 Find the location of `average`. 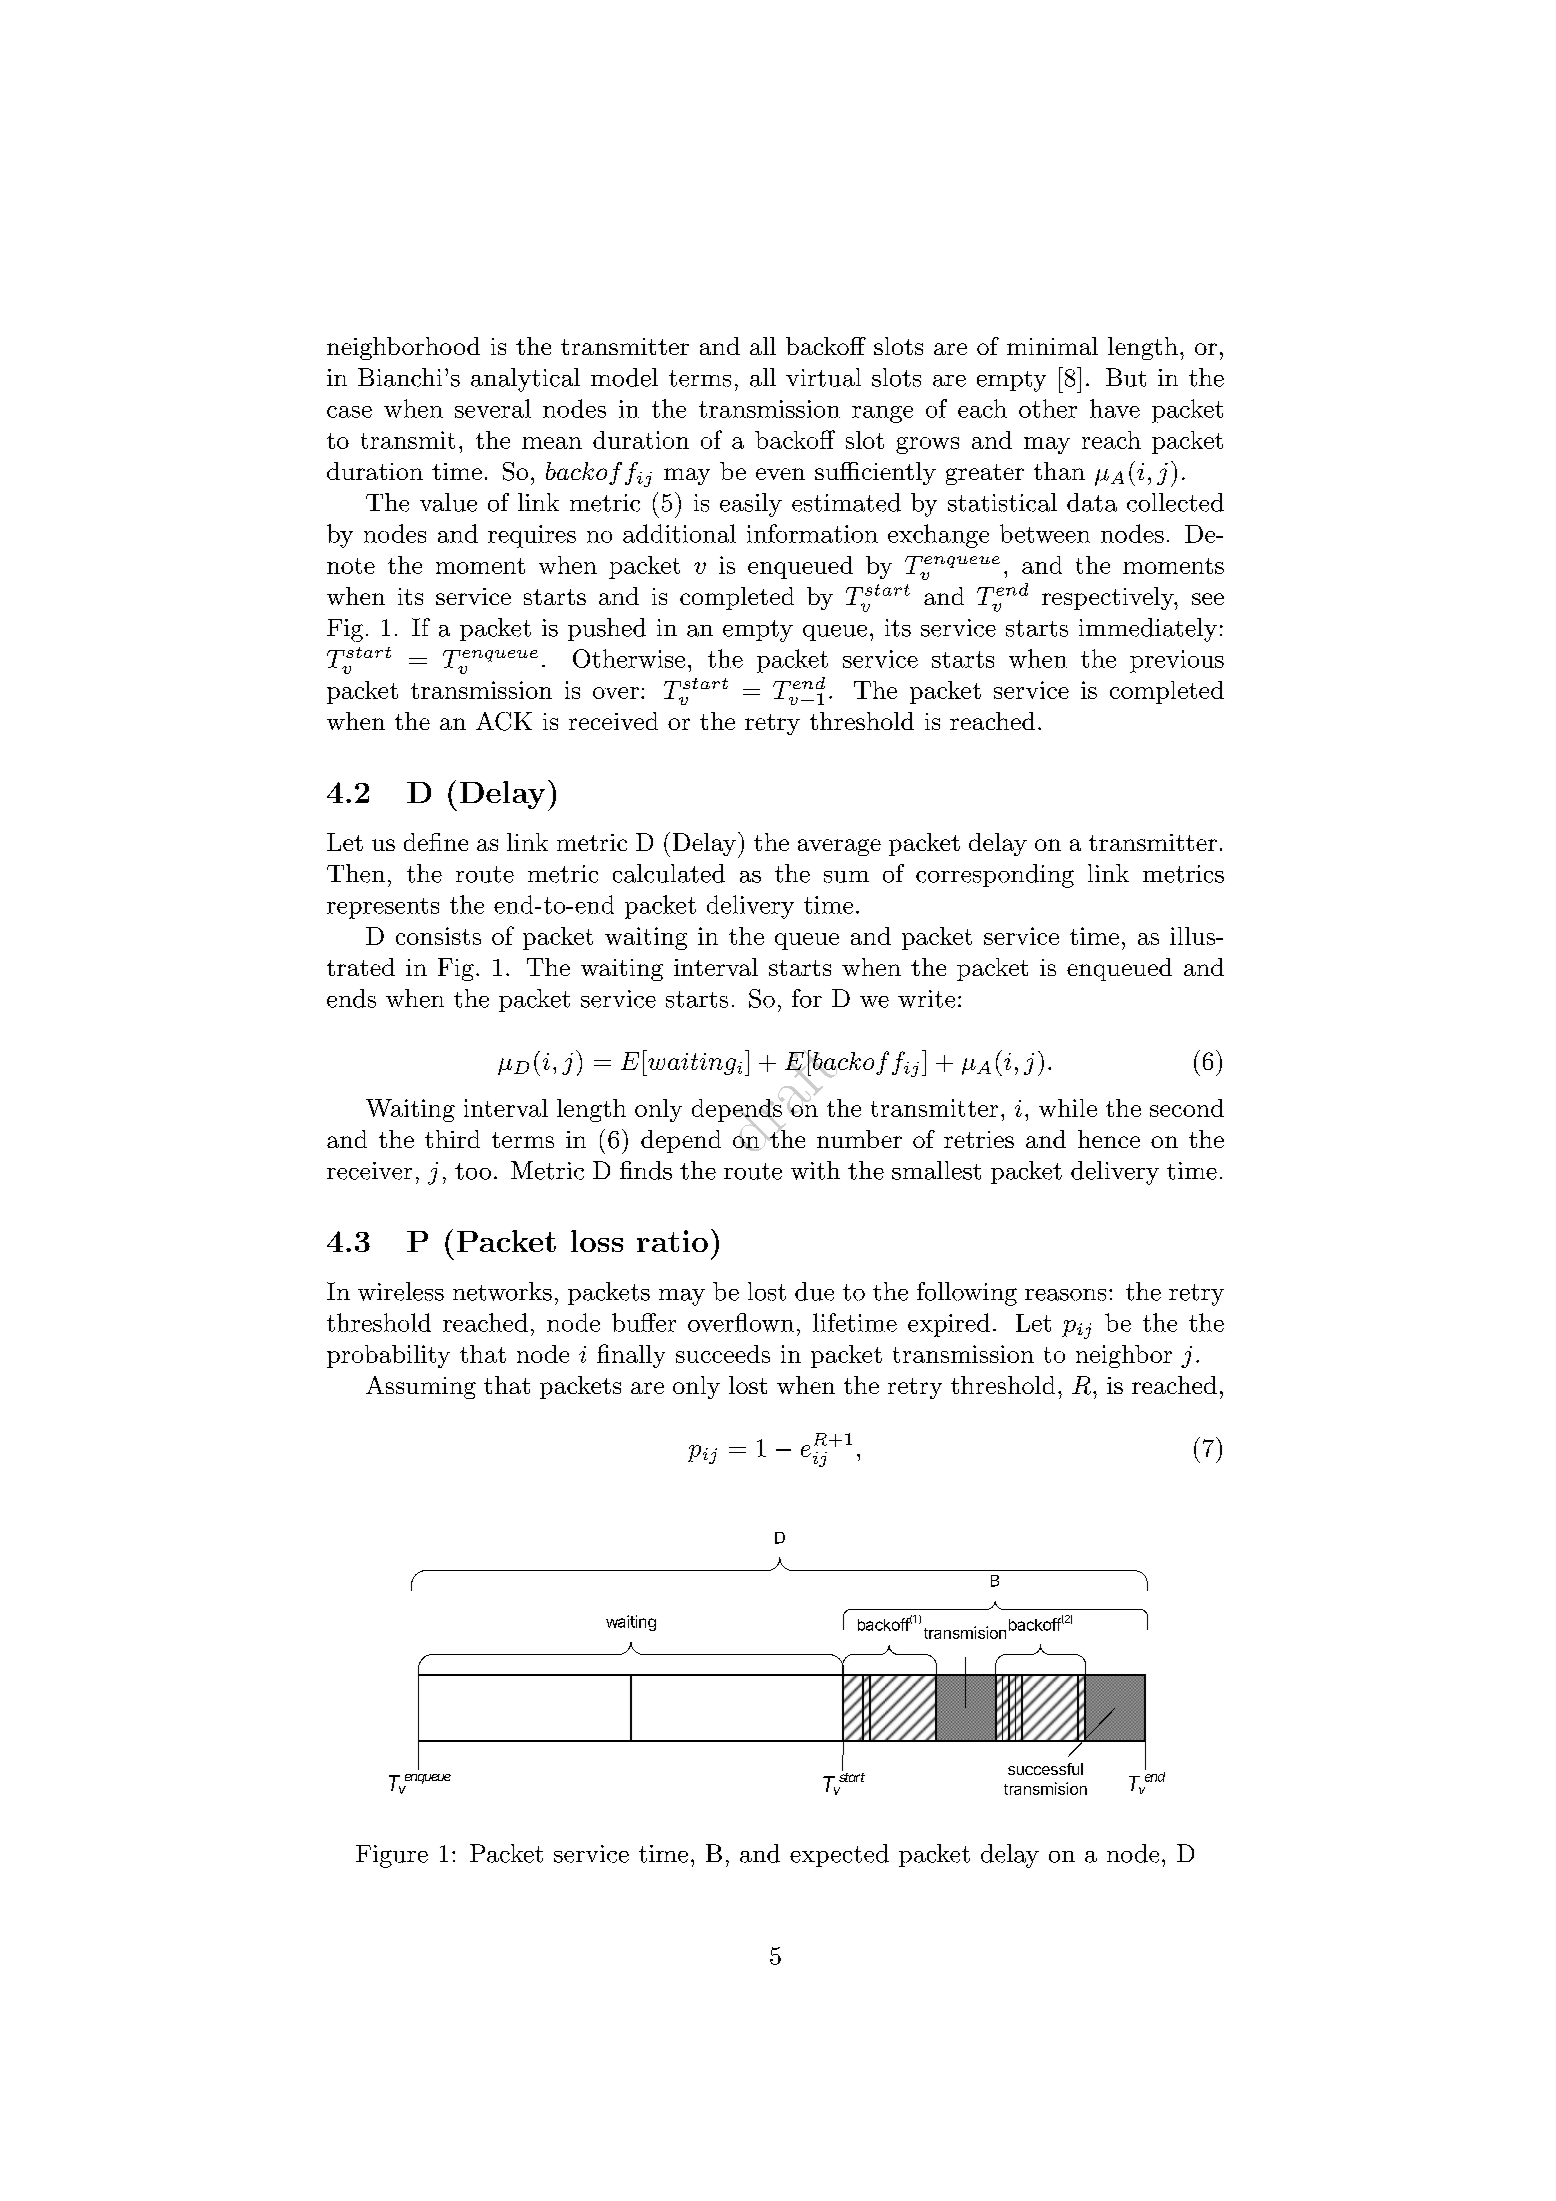

average is located at coordinates (839, 847).
